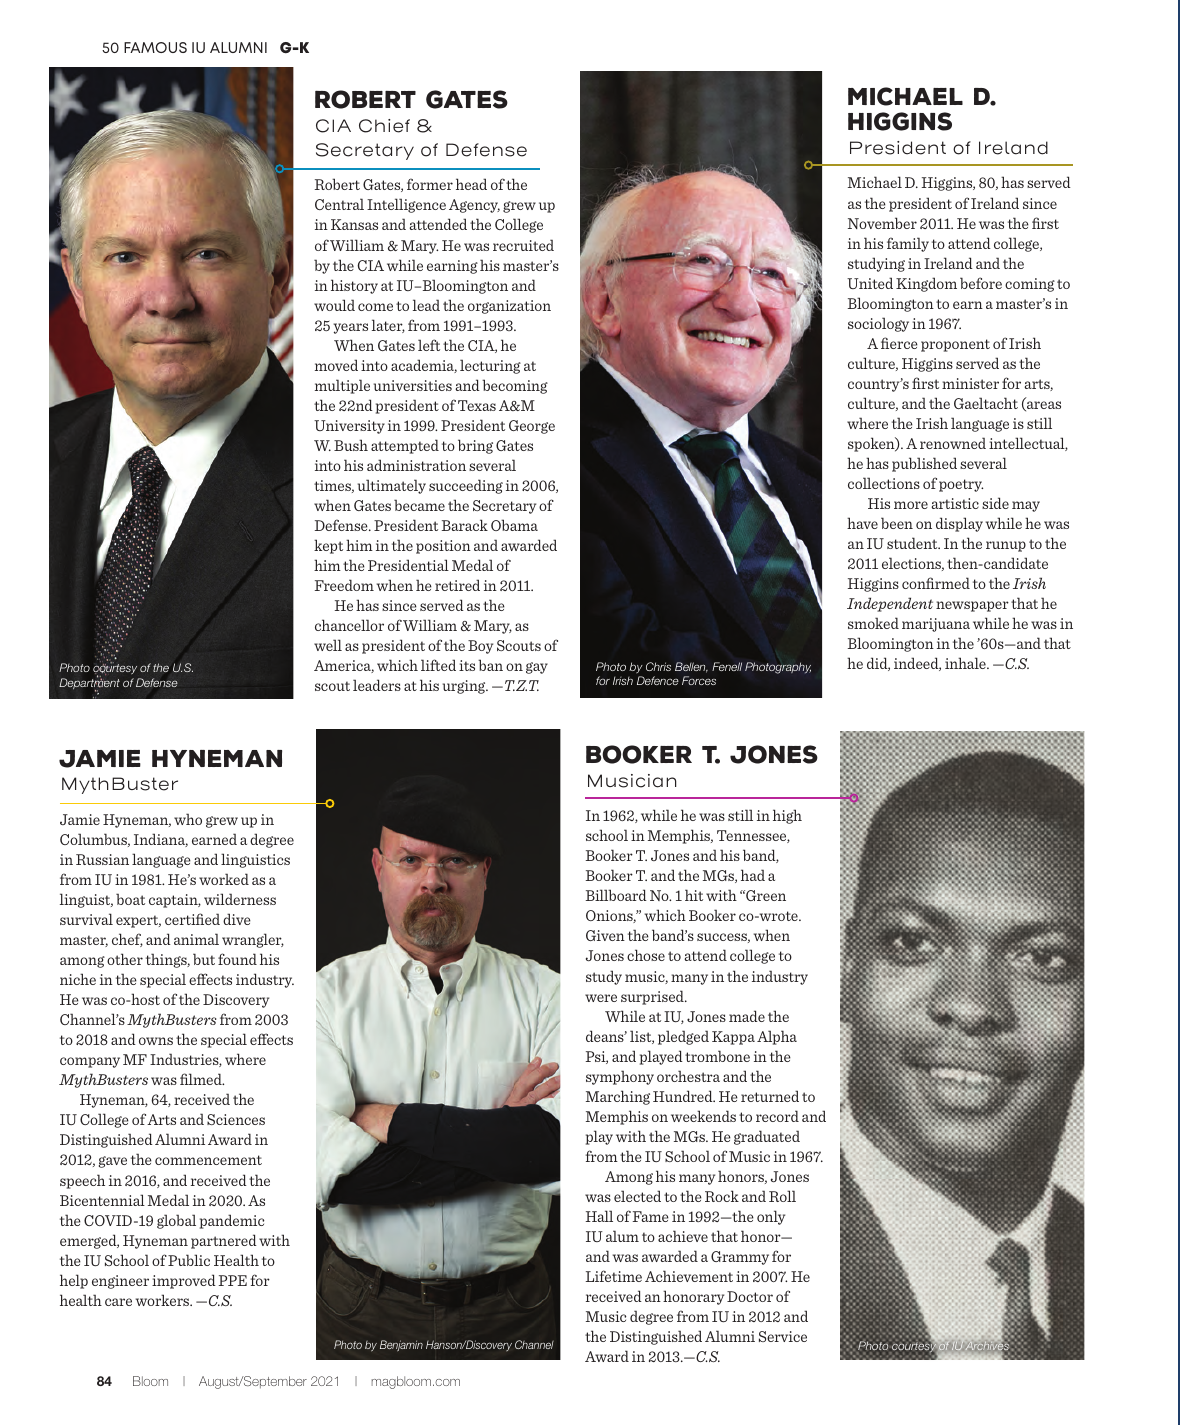 The image size is (1180, 1425). Describe the element at coordinates (601, 998) in the screenshot. I see `were` at that location.
